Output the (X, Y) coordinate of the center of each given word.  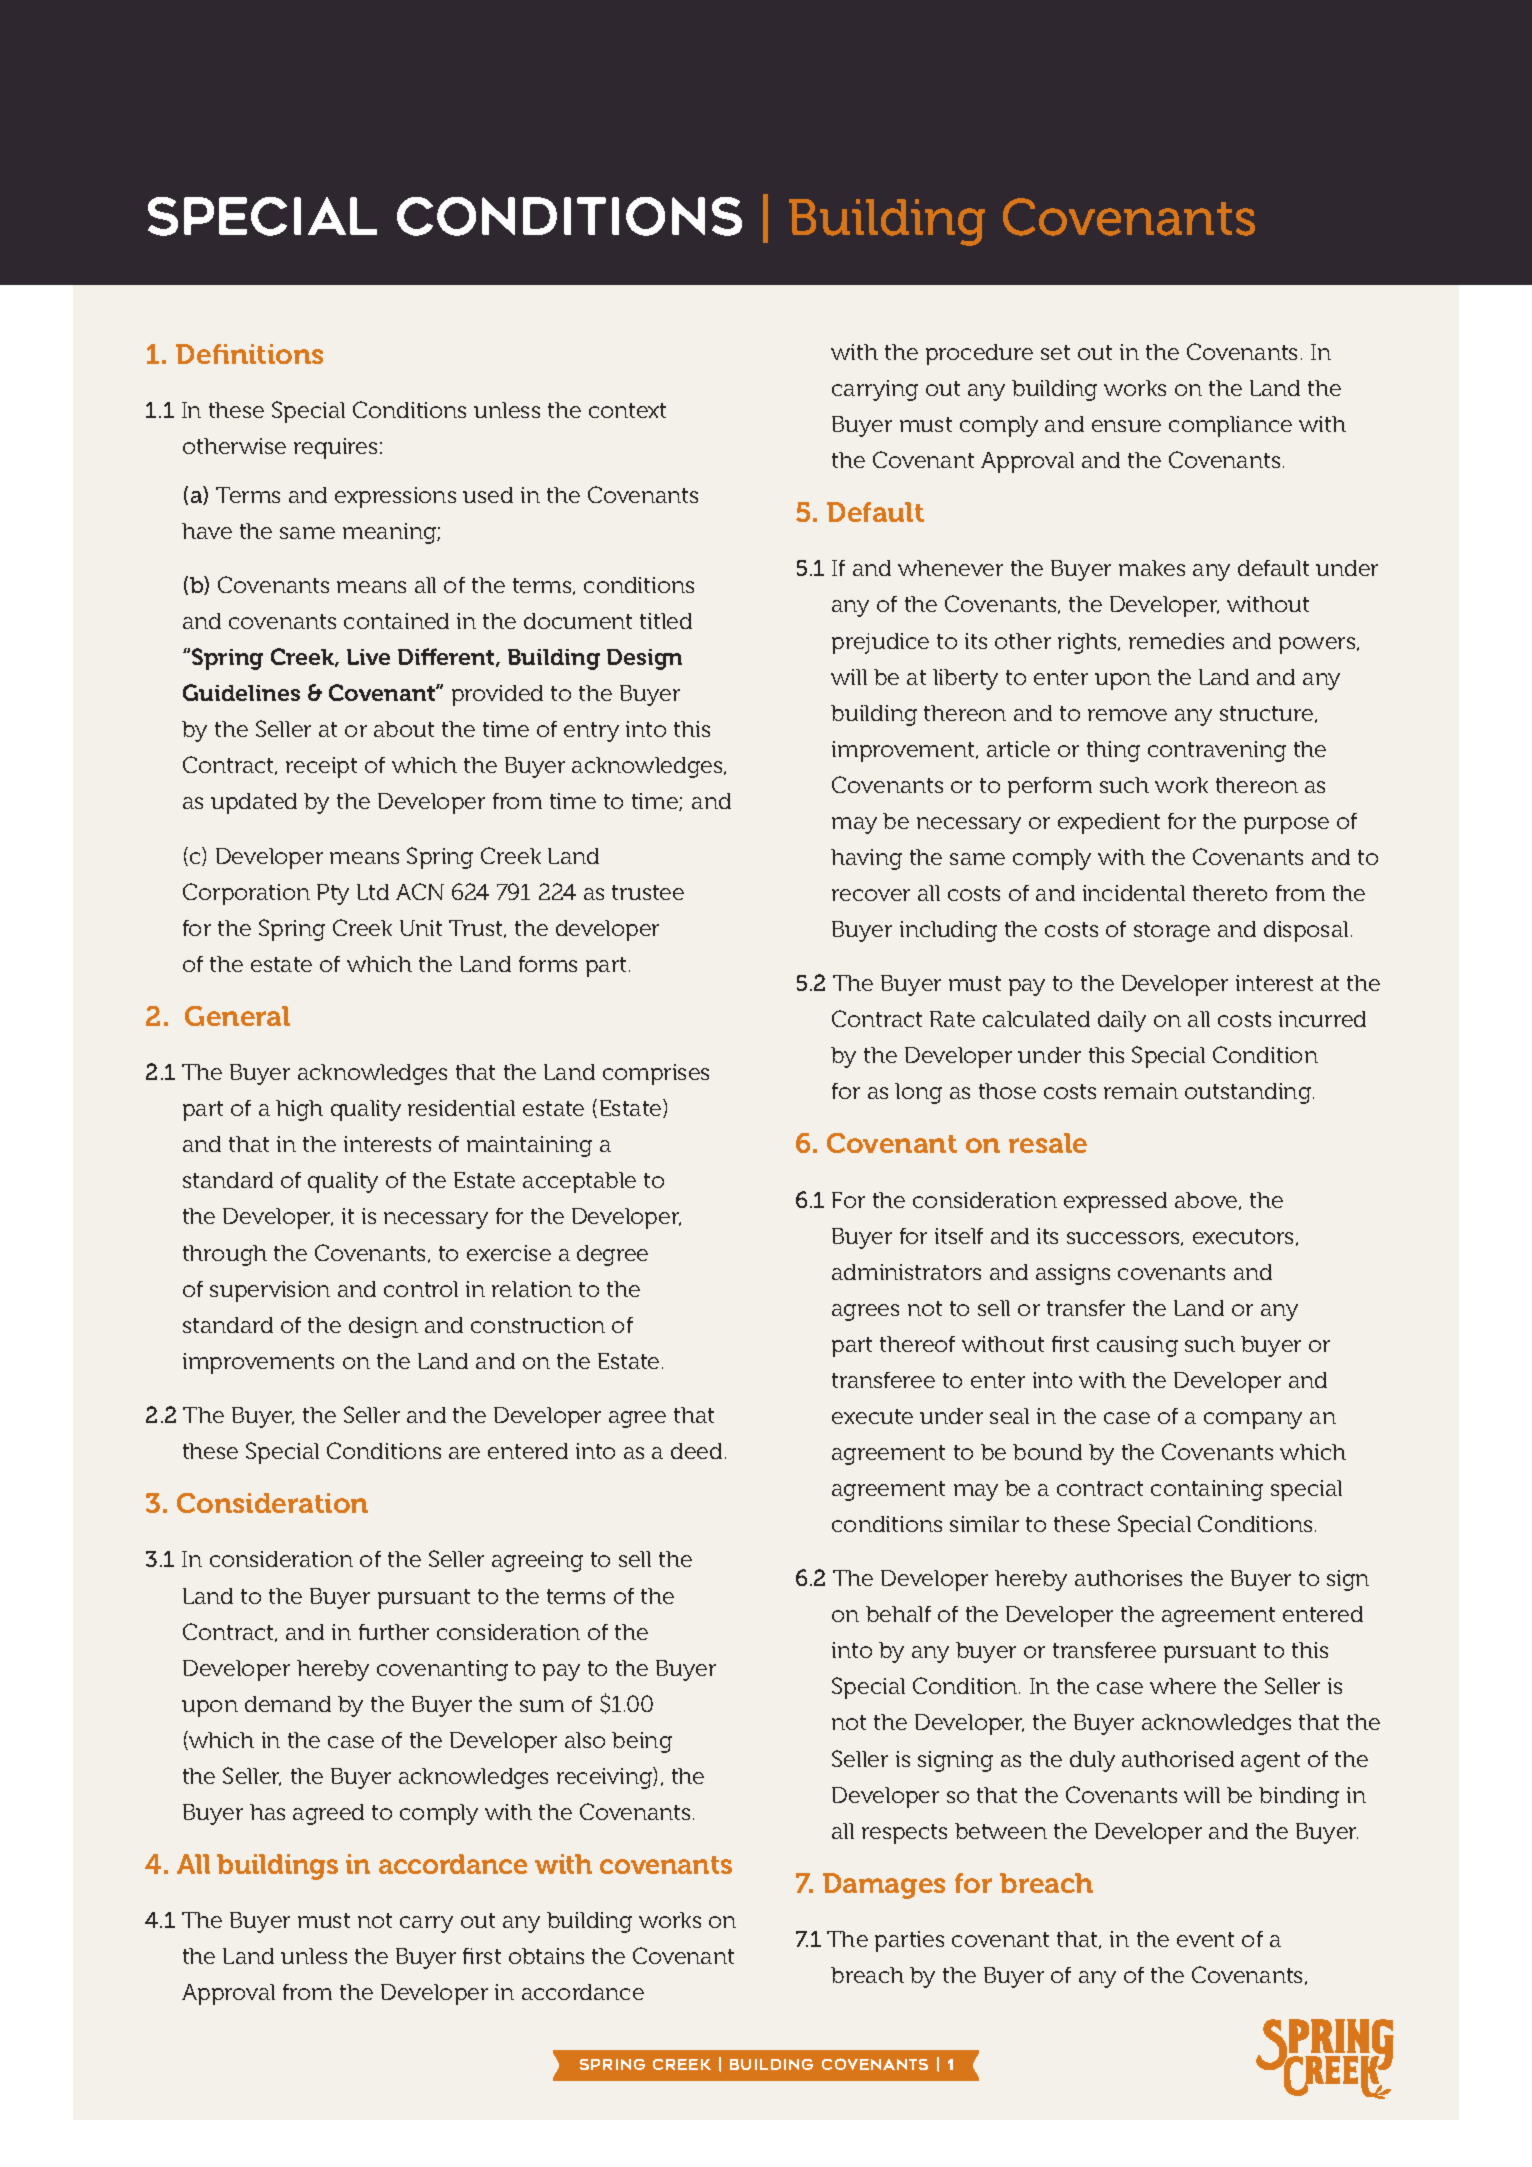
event (1205, 1939)
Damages (884, 1886)
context (627, 410)
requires (335, 448)
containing (1207, 1490)
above (1207, 1201)
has (267, 1812)
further (394, 1632)
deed (696, 1451)
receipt (321, 767)
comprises (656, 1074)
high (299, 1110)
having (866, 859)
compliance (1230, 426)
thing (1113, 751)
